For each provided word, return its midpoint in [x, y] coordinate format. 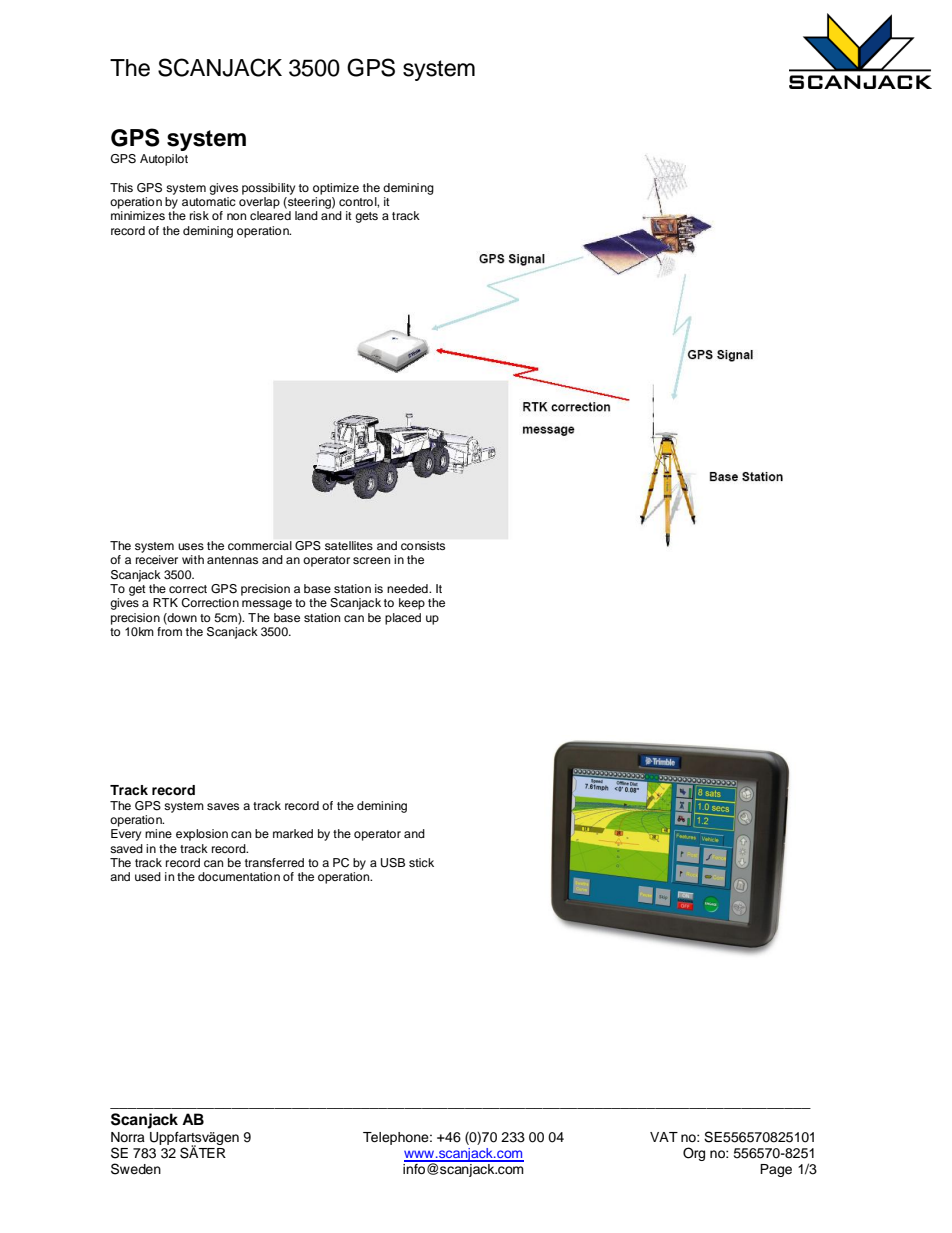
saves [223, 806]
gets [366, 217]
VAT [664, 1137]
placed [403, 619]
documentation [239, 876]
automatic [209, 200]
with [193, 559]
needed [408, 588]
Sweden [136, 1169]
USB [393, 863]
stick [421, 862]
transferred [274, 862]
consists [423, 545]
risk [199, 215]
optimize [336, 189]
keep [412, 604]
